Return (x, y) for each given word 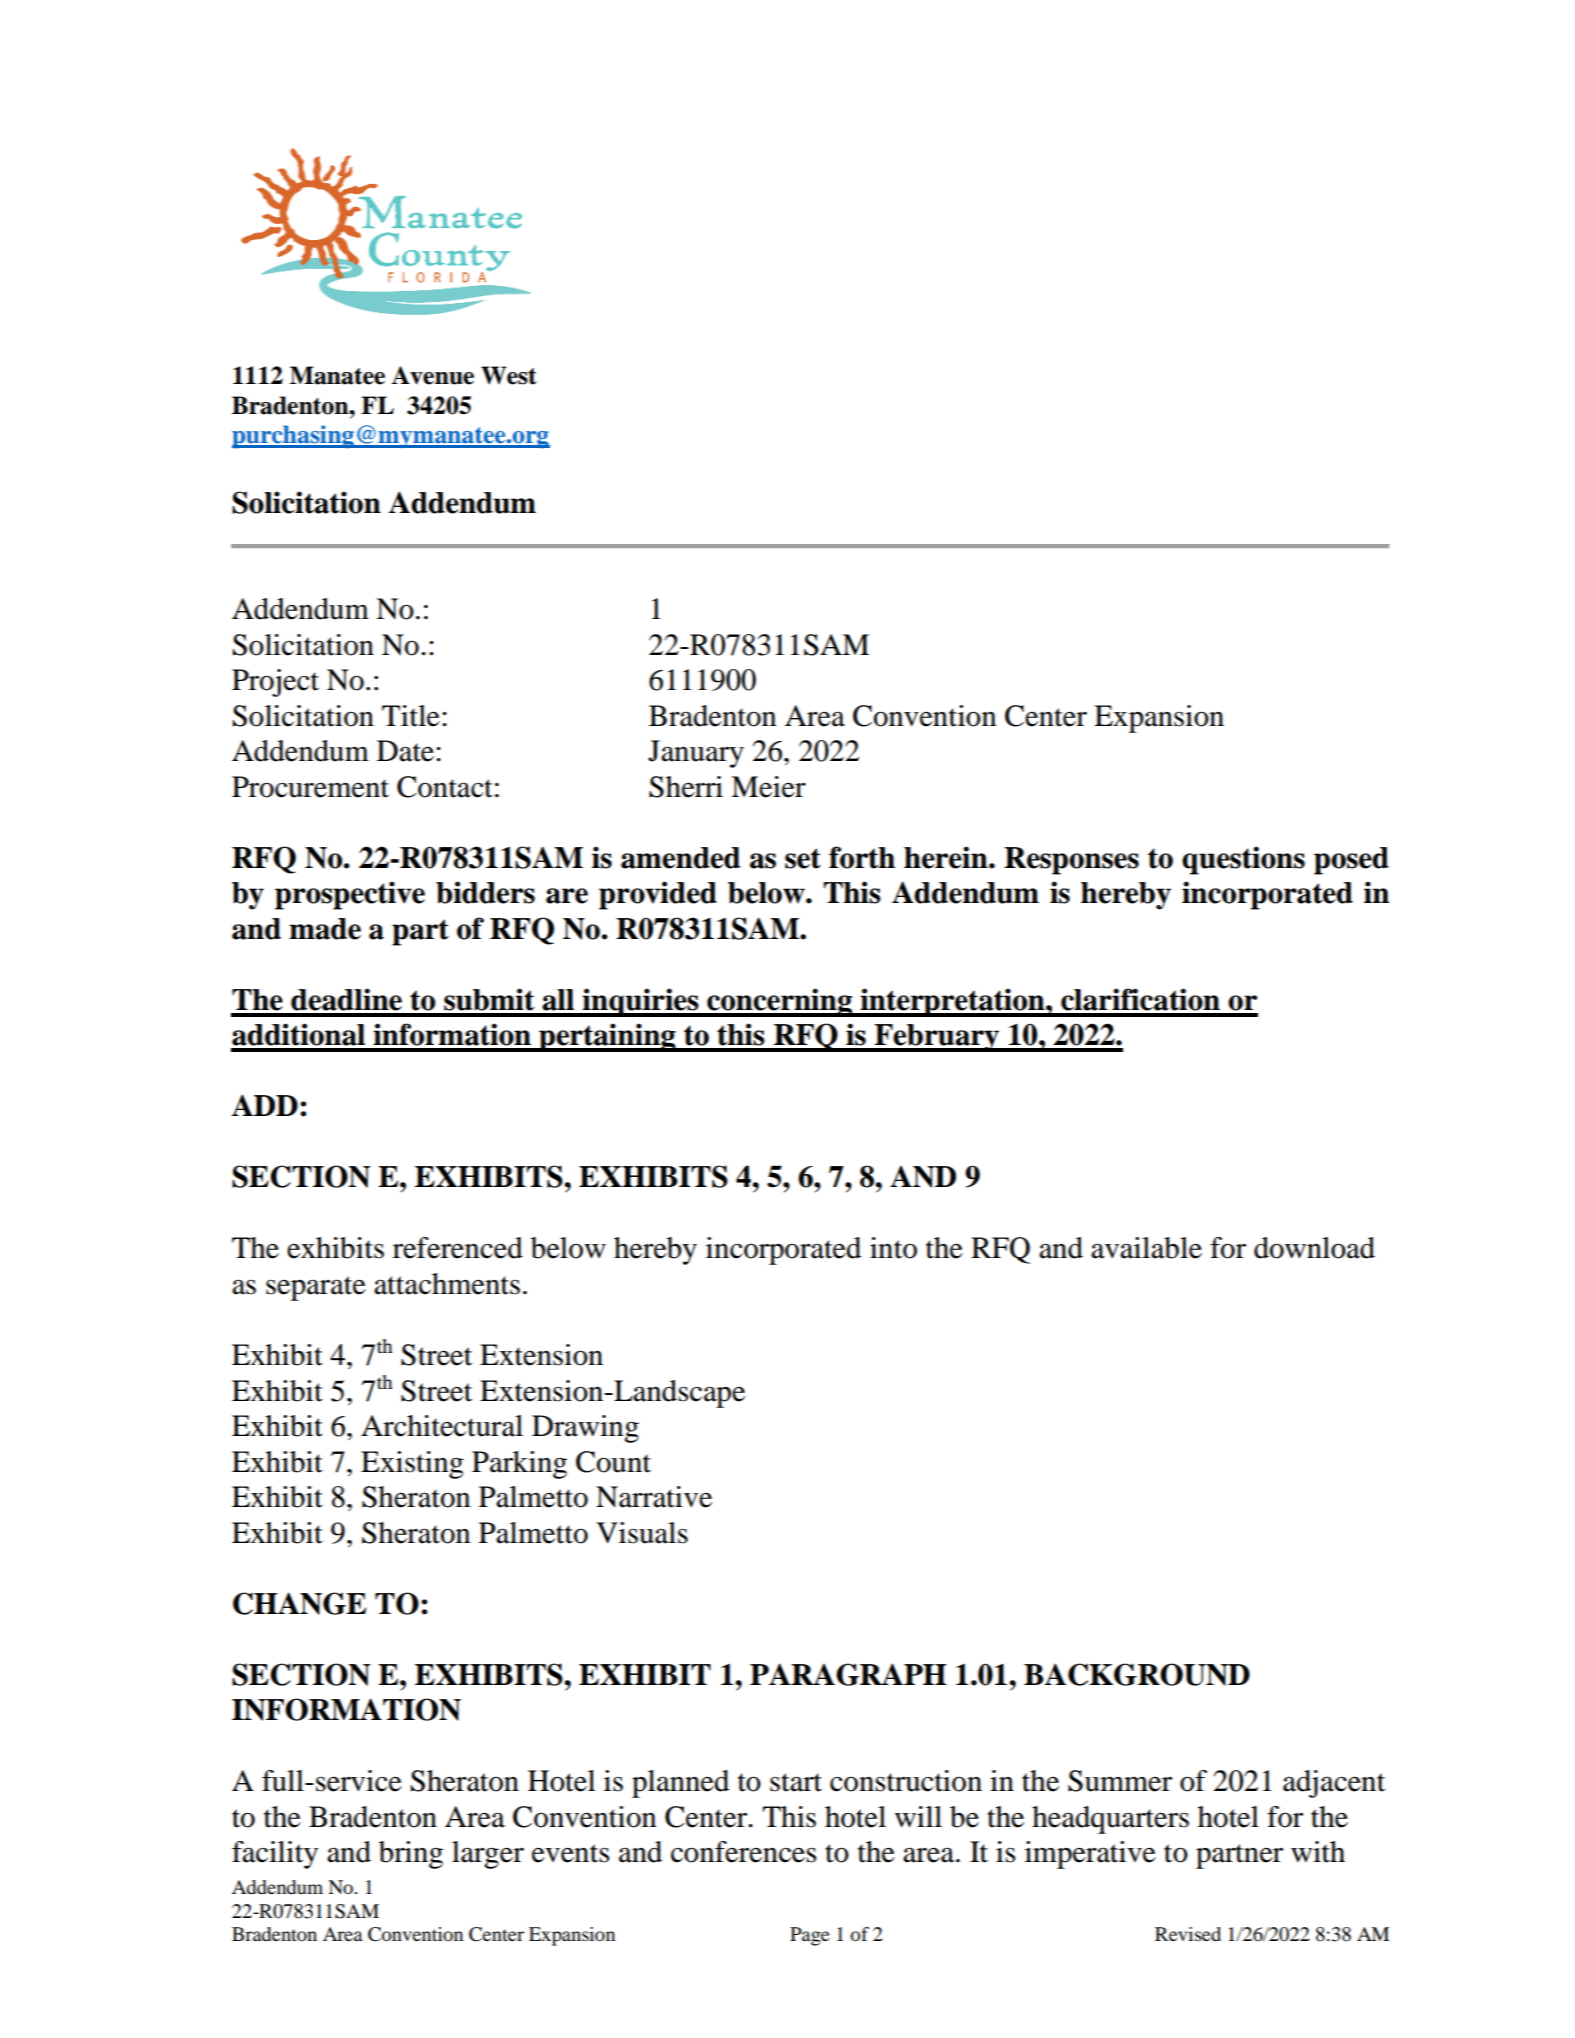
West (509, 375)
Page (810, 1936)
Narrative (654, 1497)
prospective (350, 895)
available (1146, 1248)
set (803, 858)
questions (1243, 860)
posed (1351, 861)
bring (411, 1855)
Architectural (442, 1426)
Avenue (432, 375)
